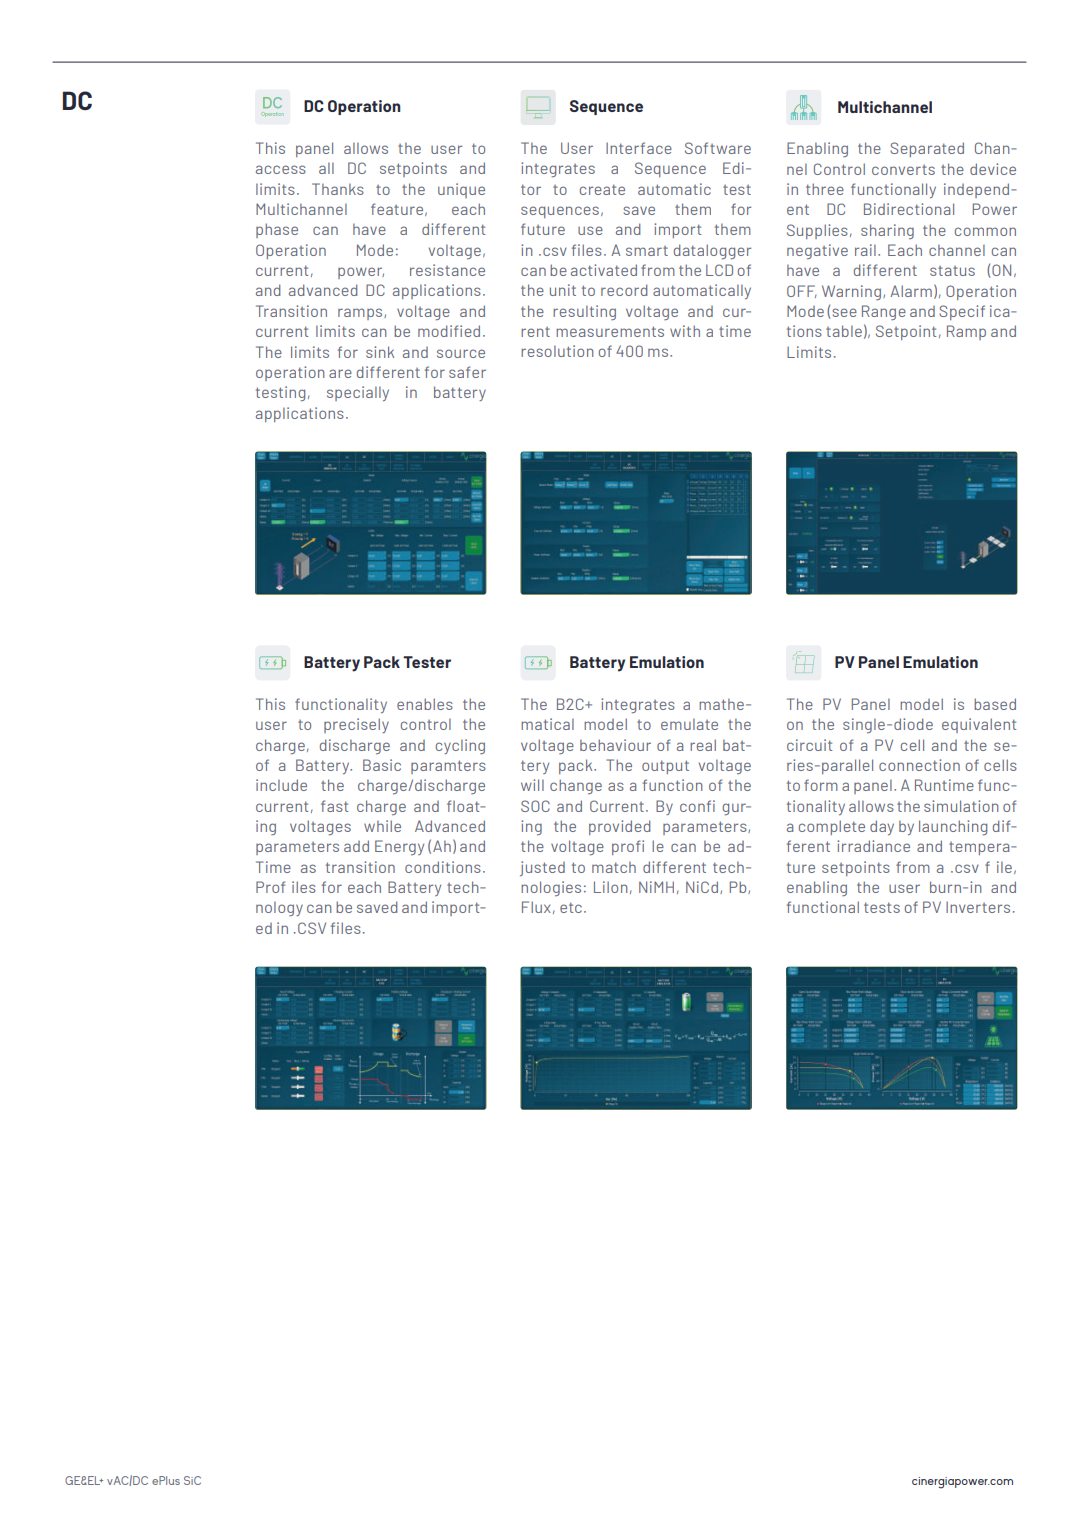  I want to click on match, so click(614, 867).
